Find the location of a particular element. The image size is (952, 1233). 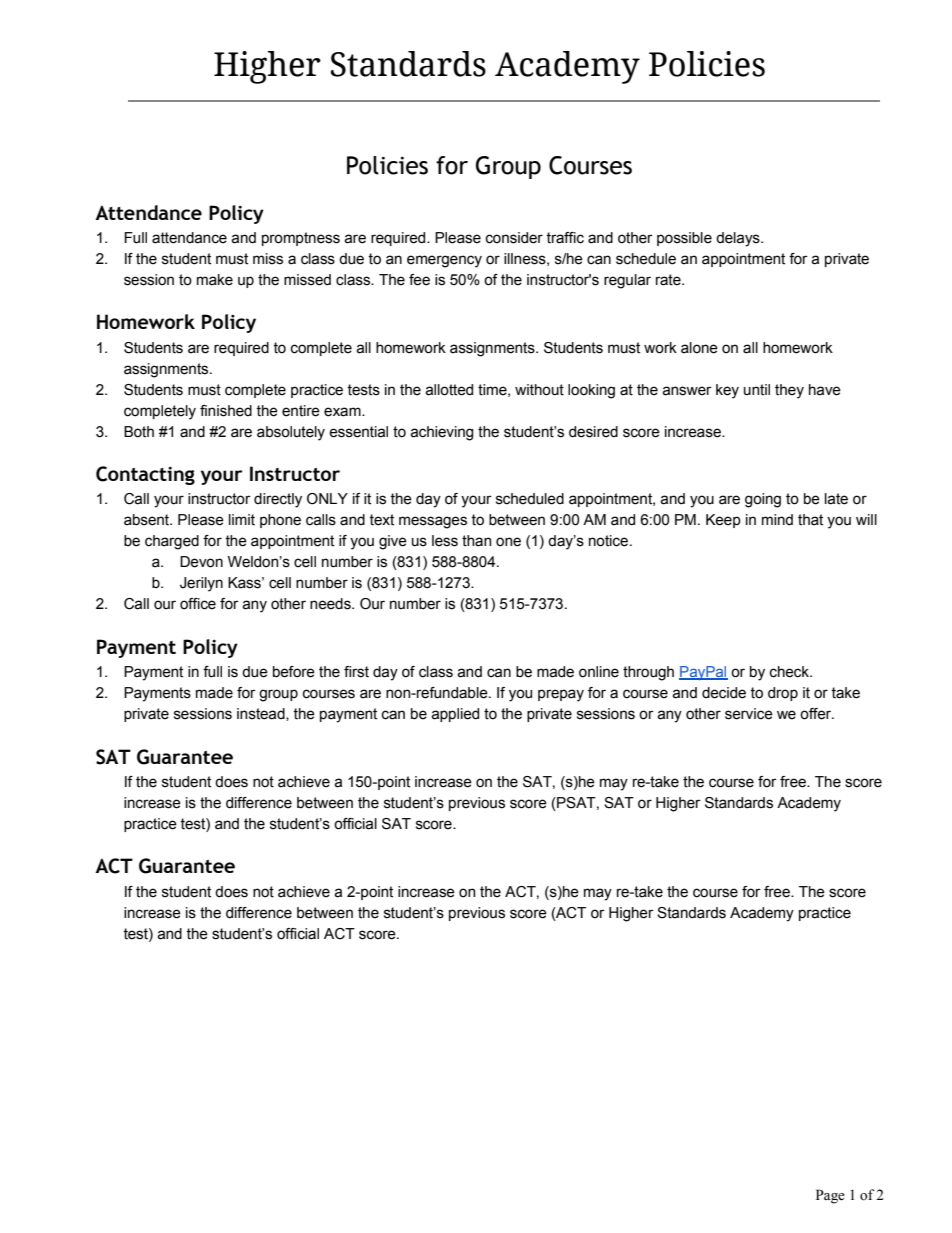

make is located at coordinates (215, 280).
